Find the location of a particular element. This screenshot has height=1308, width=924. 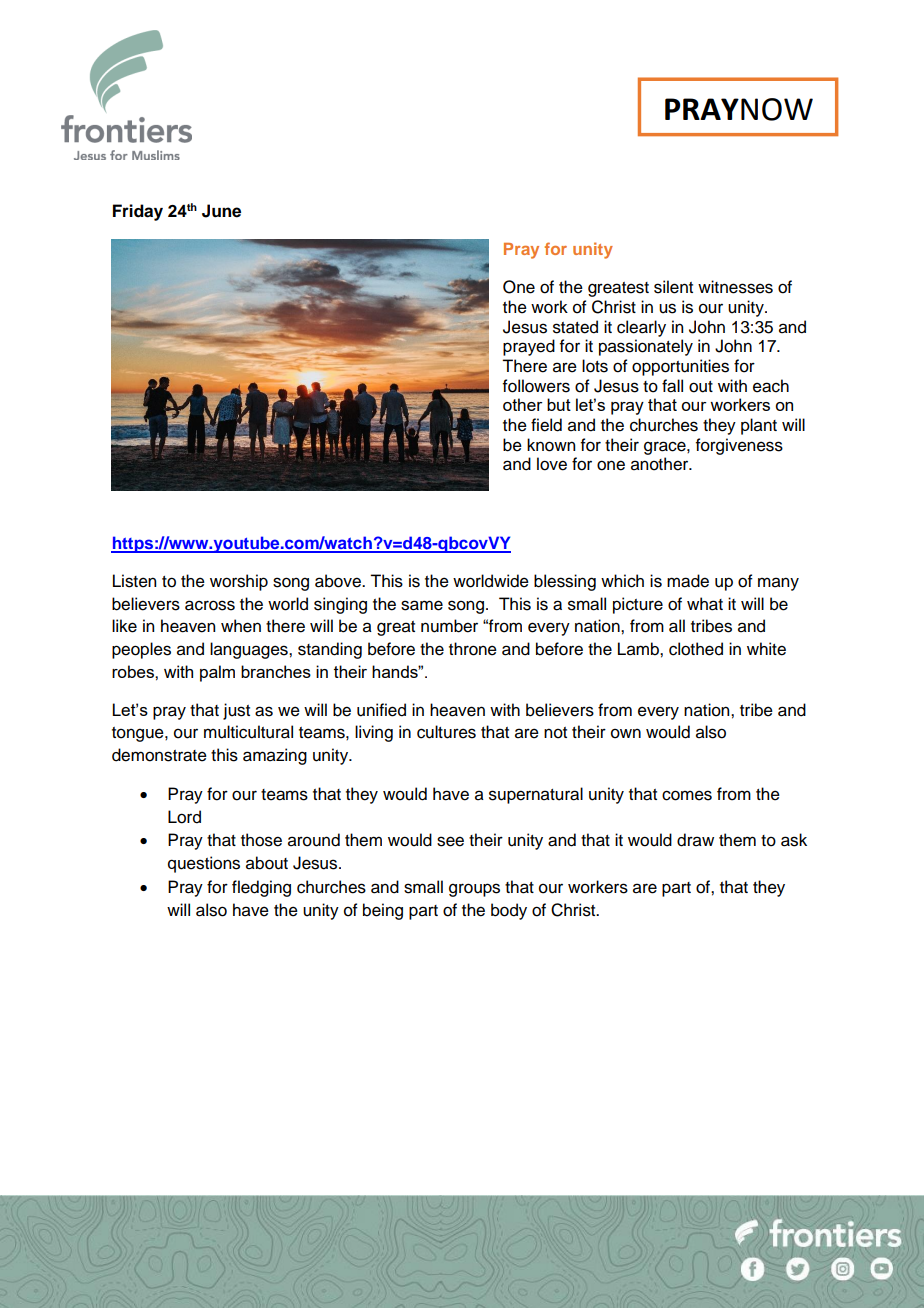

cultures is located at coordinates (446, 732).
